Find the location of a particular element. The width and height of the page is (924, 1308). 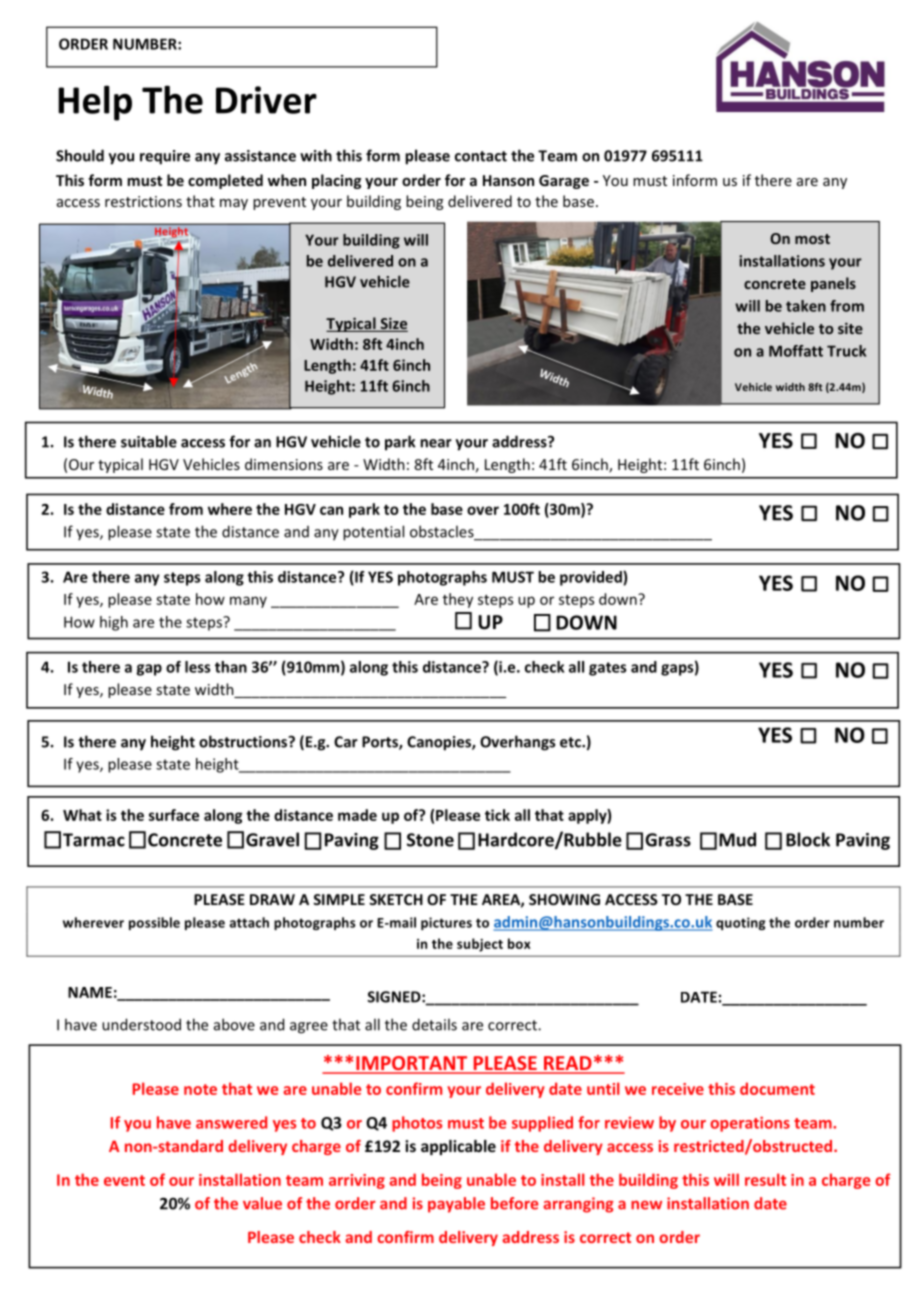

pictures is located at coordinates (446, 923).
